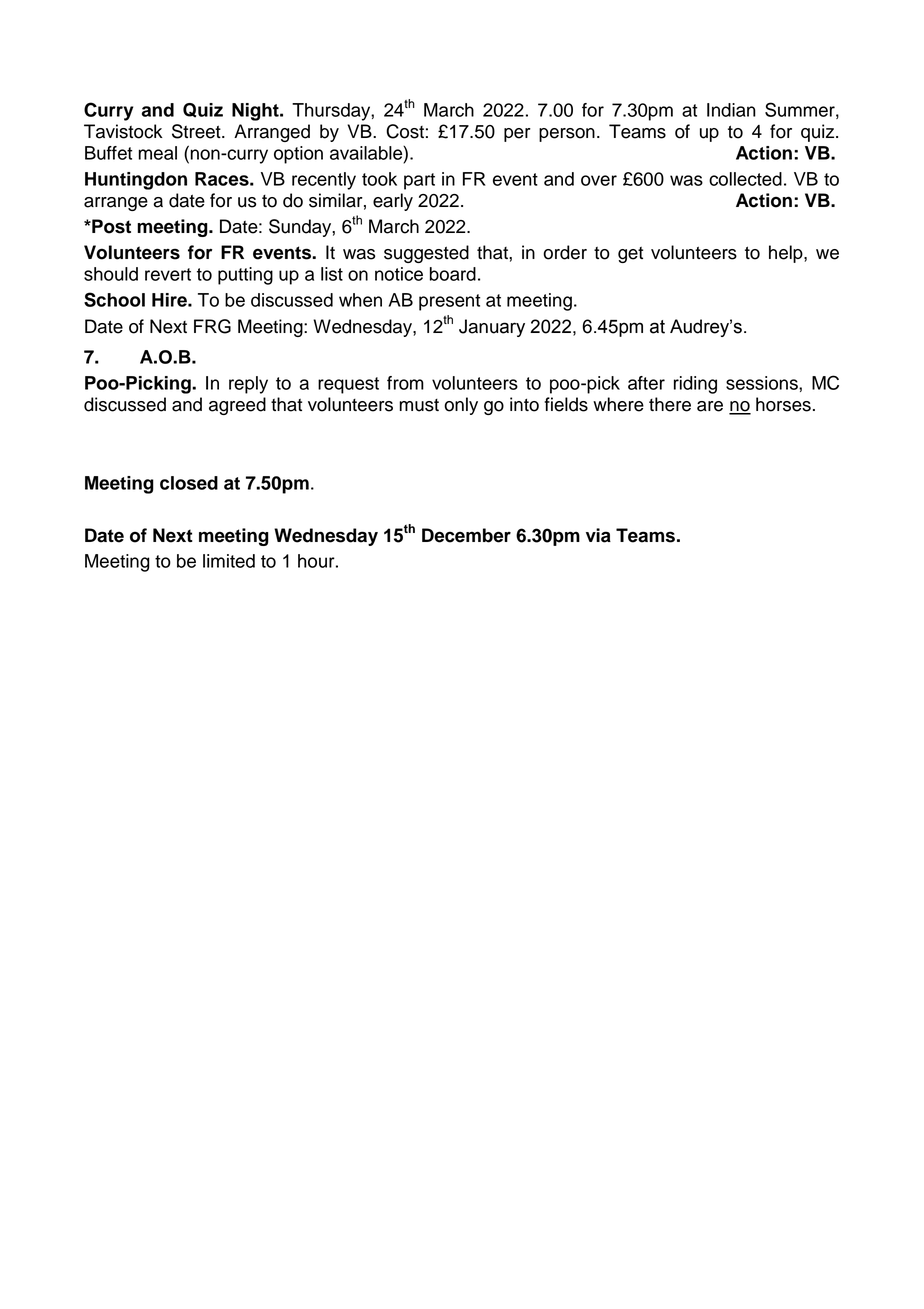 The image size is (924, 1309). I want to click on are, so click(710, 406).
